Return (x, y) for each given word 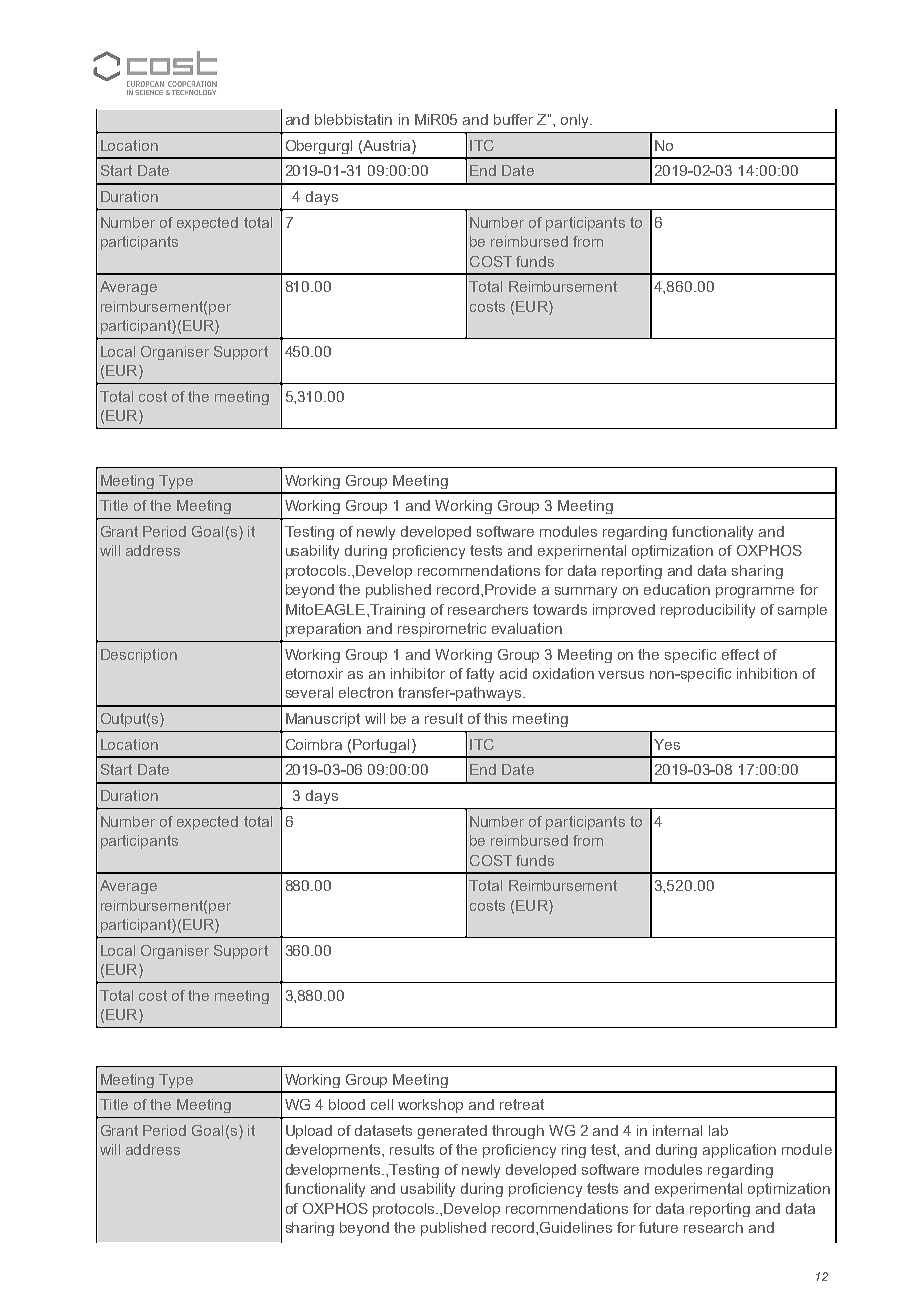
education (677, 589)
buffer (513, 119)
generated (452, 1132)
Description (139, 656)
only (576, 121)
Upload (309, 1132)
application (739, 1151)
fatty (480, 675)
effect (740, 654)
